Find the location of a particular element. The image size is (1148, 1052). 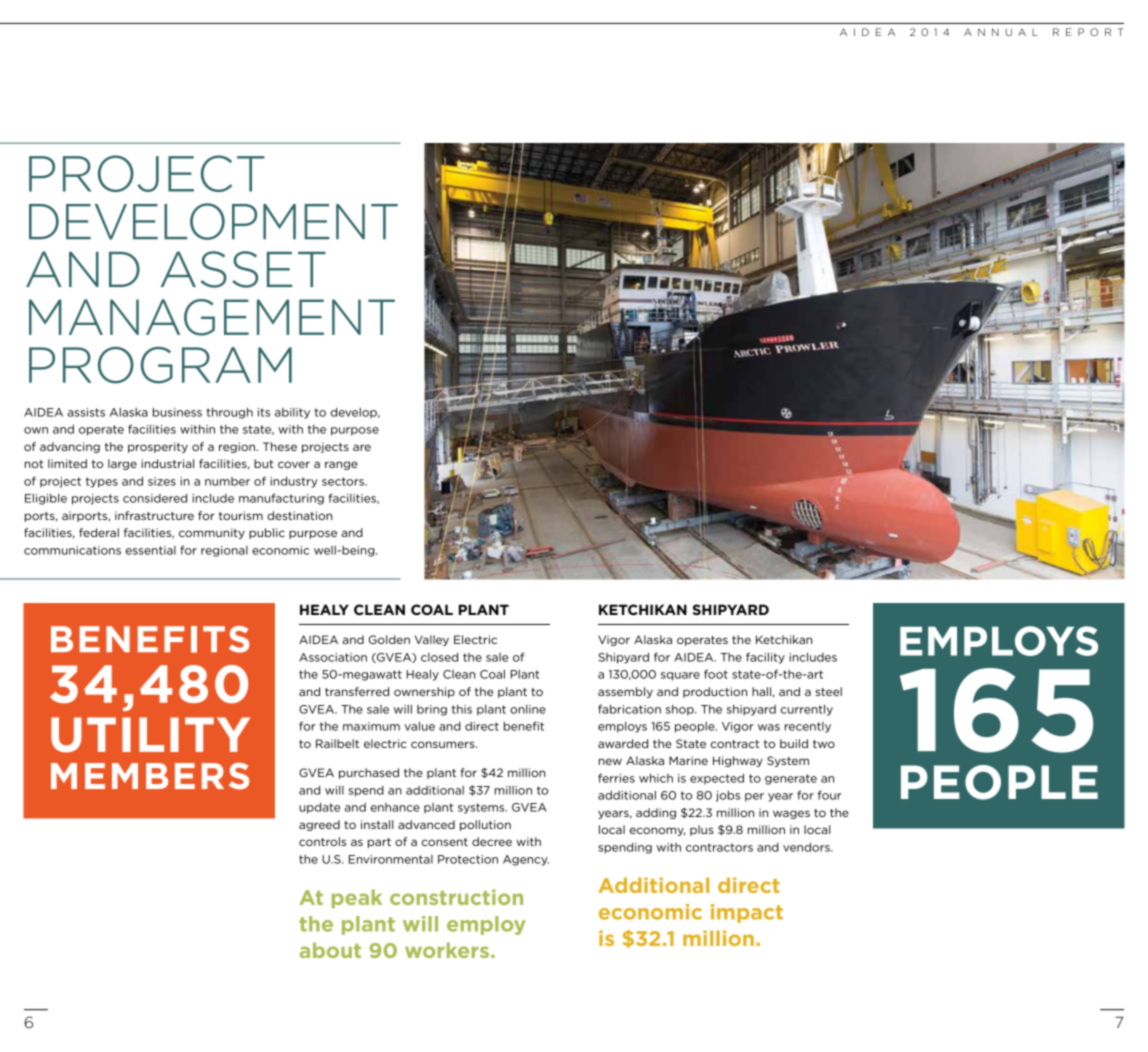

facility is located at coordinates (765, 658).
